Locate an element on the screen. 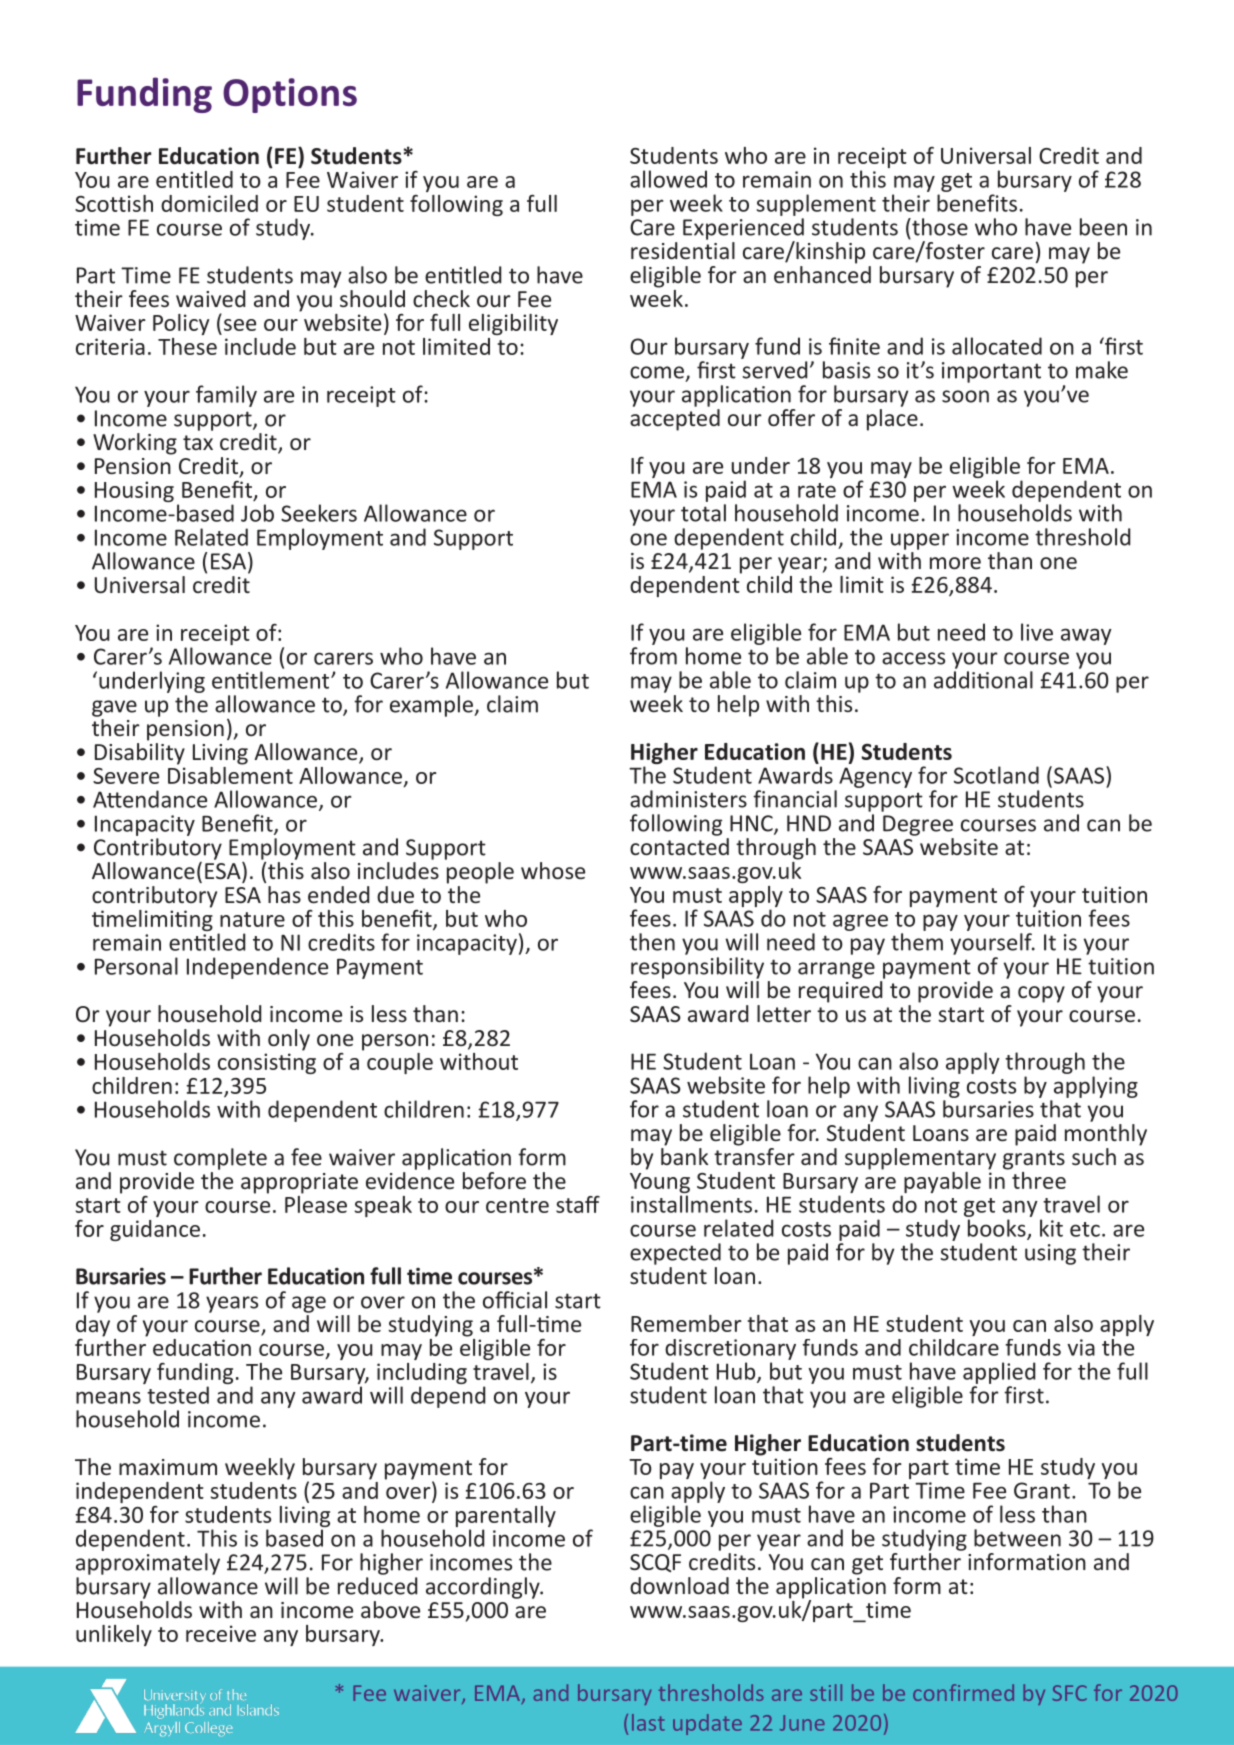 The width and height of the screenshot is (1234, 1745). domiciled is located at coordinates (209, 203).
